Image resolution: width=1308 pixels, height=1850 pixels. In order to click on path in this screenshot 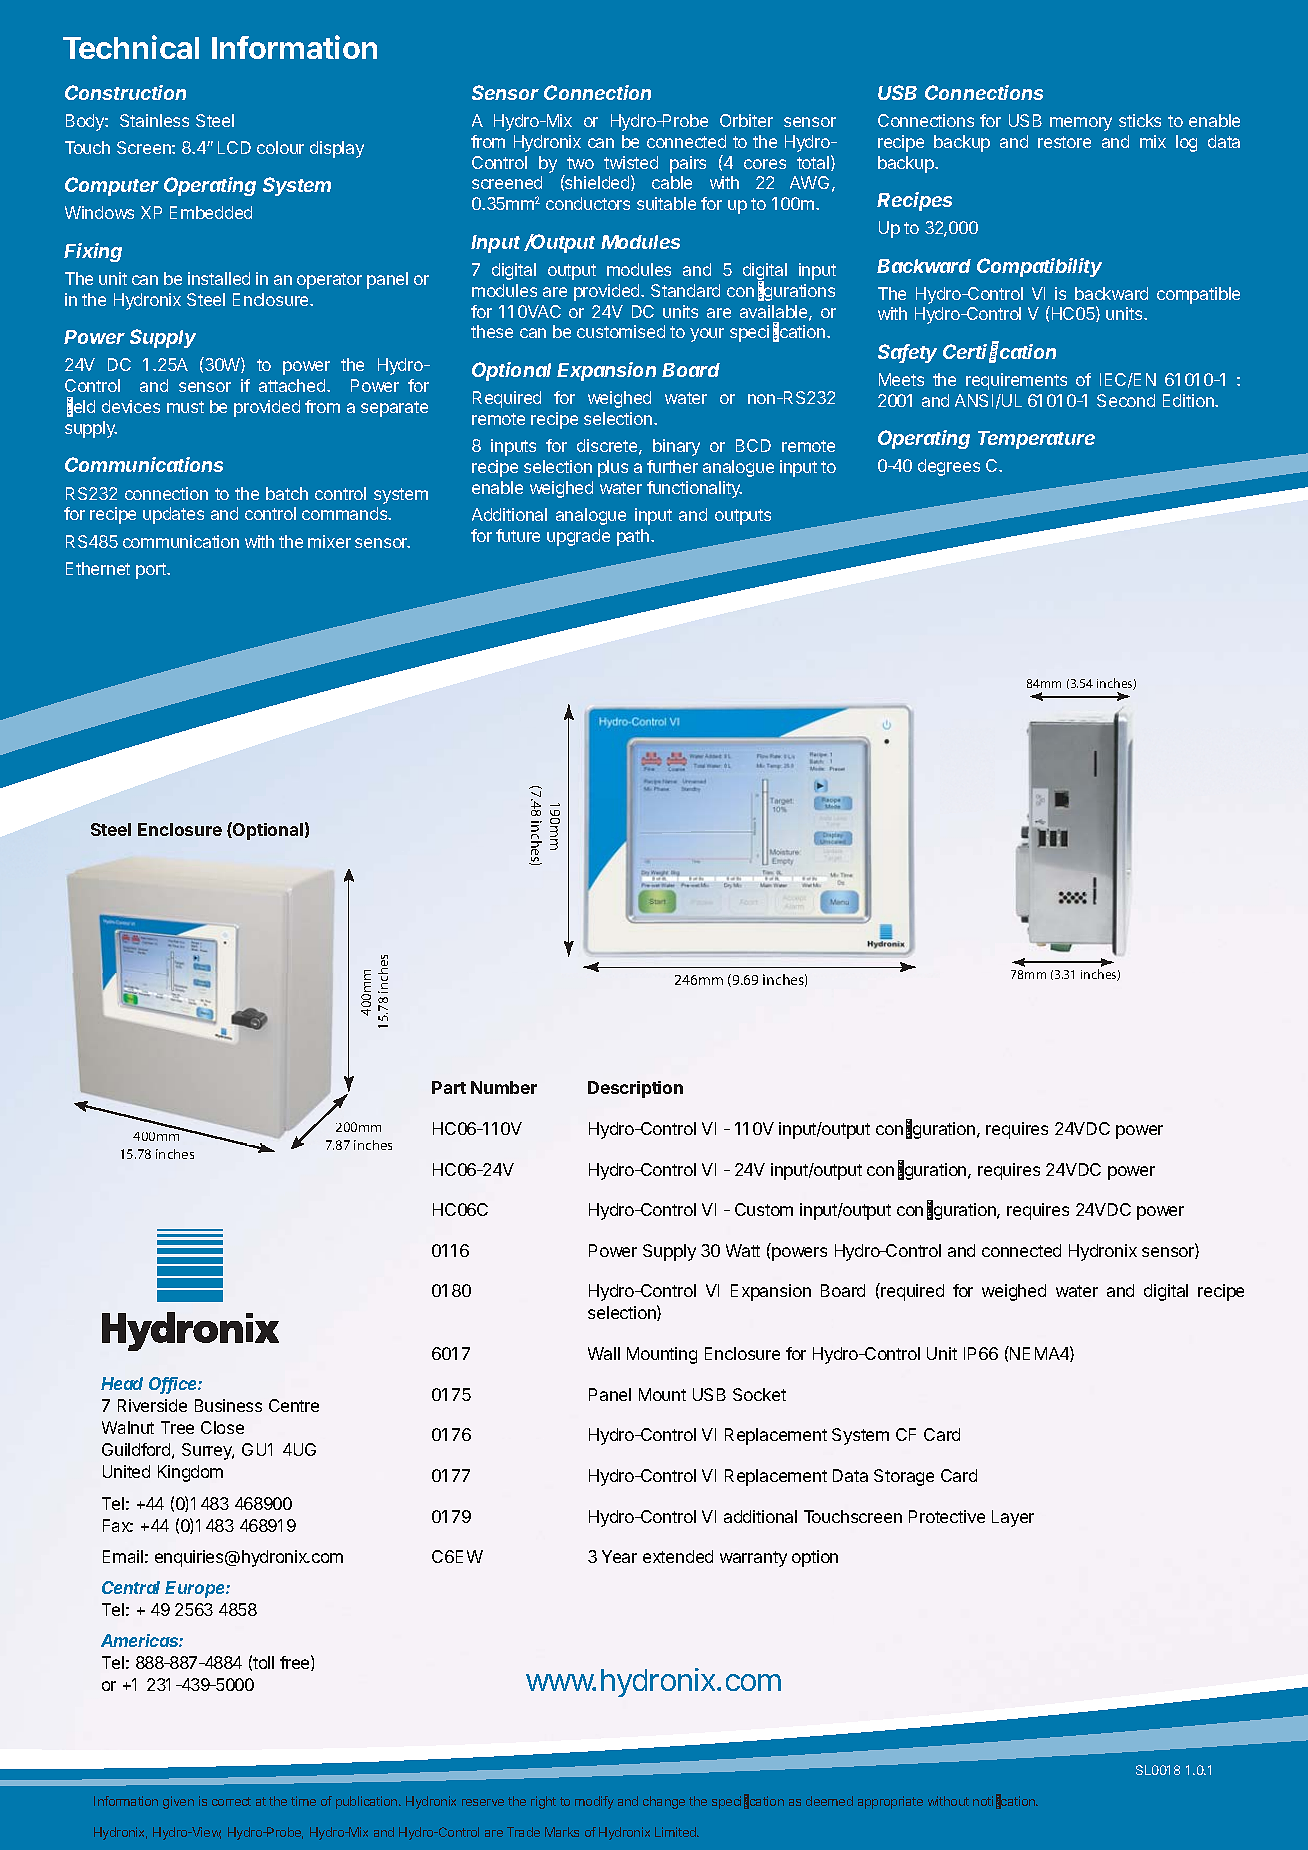, I will do `click(634, 537)`.
